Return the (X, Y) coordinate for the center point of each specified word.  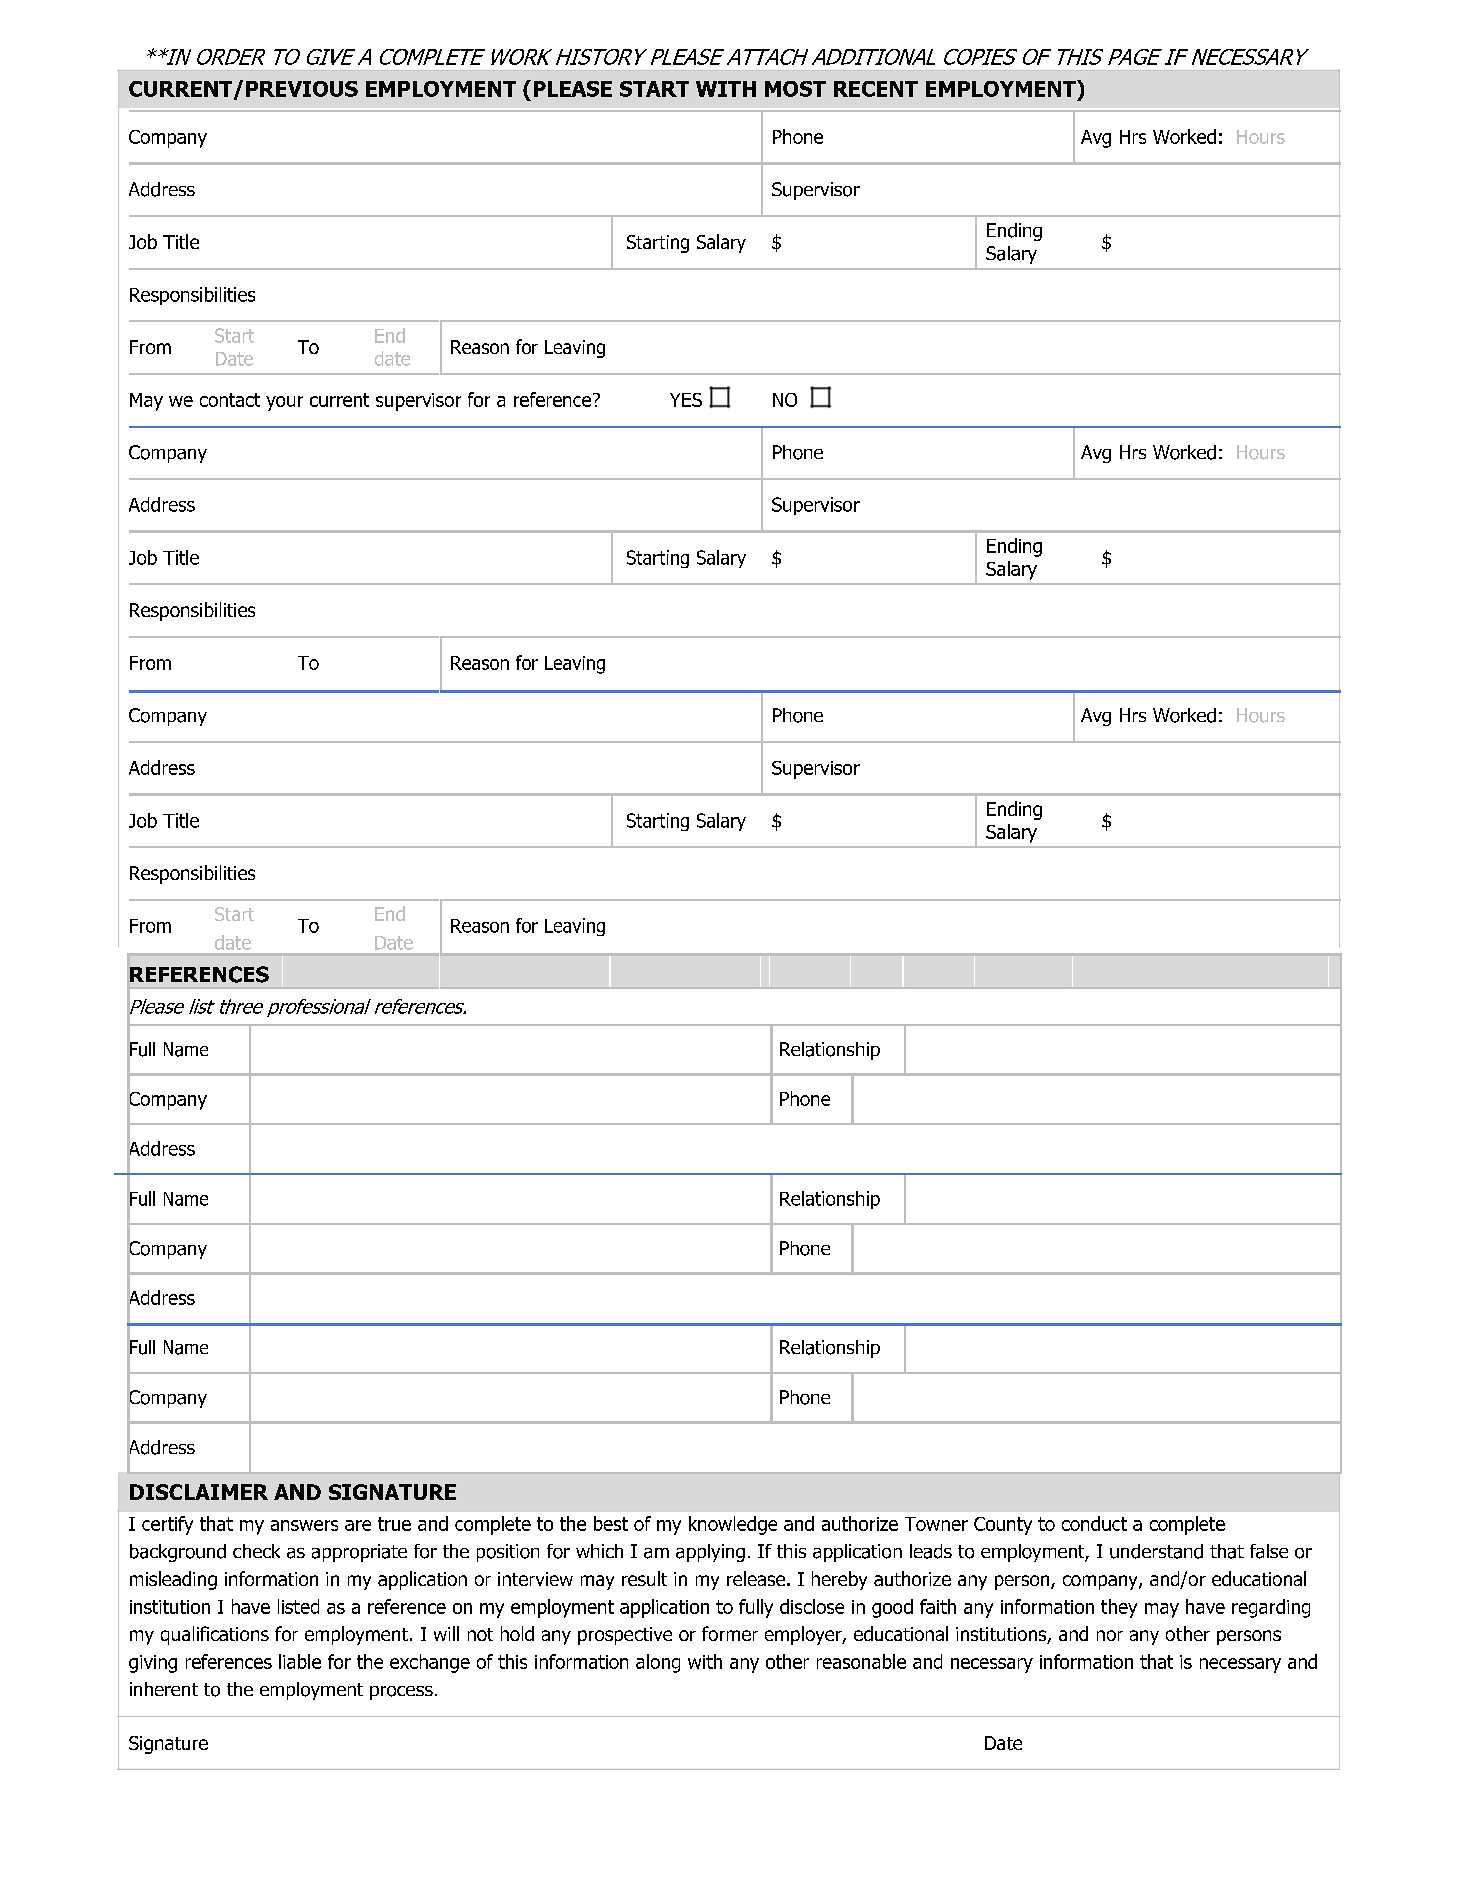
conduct (1094, 1523)
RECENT (876, 89)
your (284, 403)
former (730, 1633)
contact (230, 400)
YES (686, 400)
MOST (795, 89)
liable (300, 1661)
